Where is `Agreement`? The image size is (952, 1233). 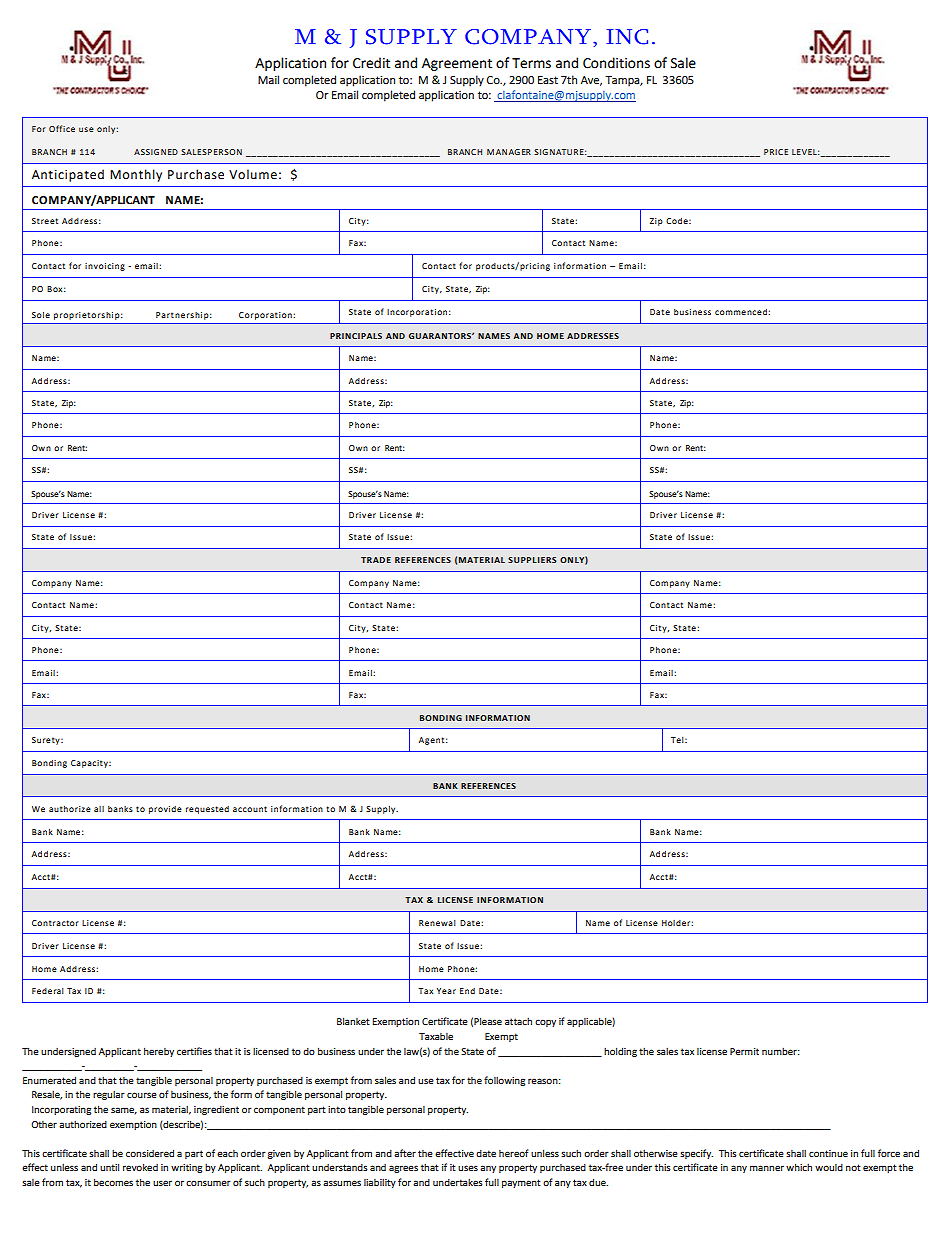
Agreement is located at coordinates (457, 64).
